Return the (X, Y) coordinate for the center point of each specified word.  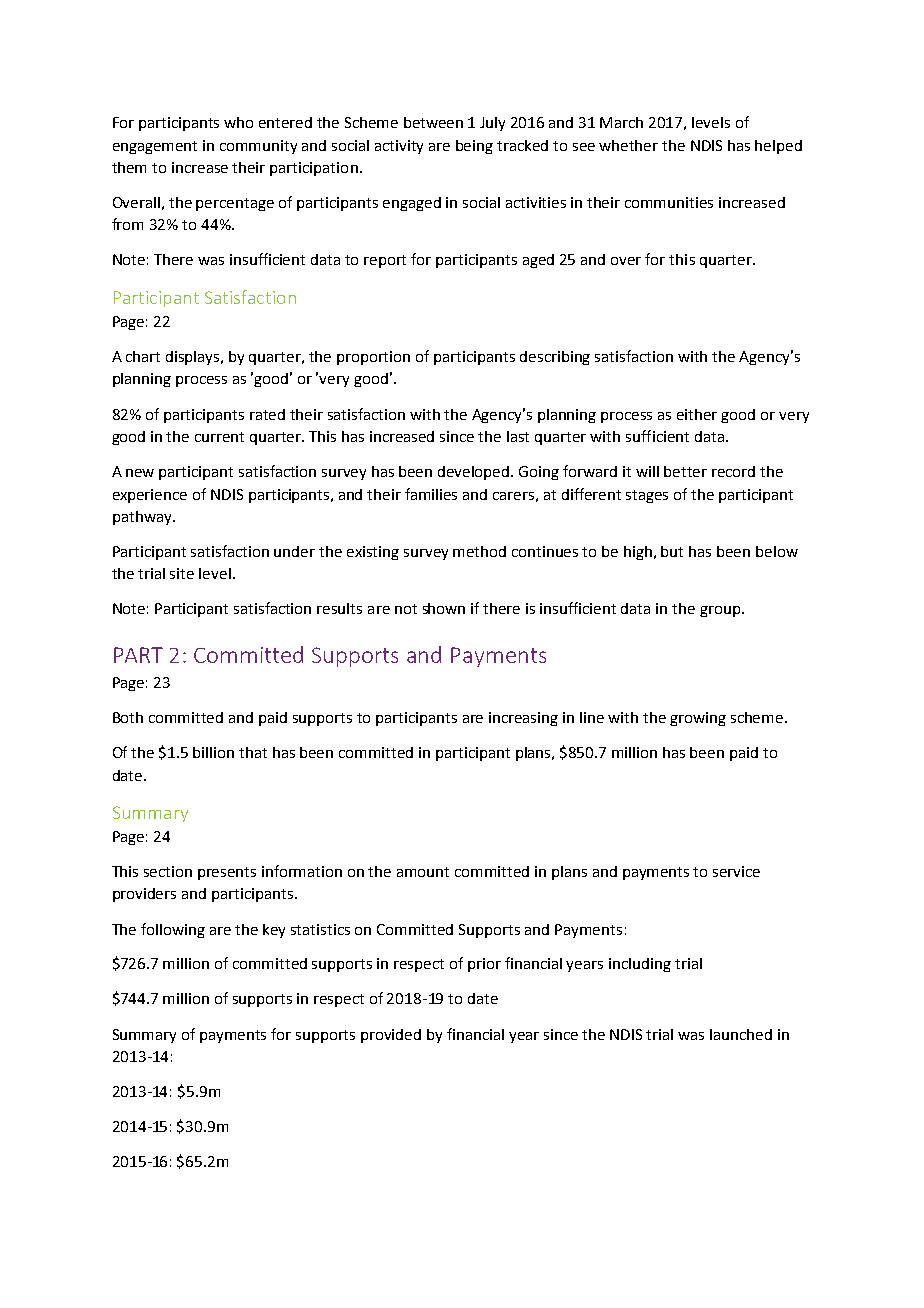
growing (698, 719)
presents (227, 873)
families (431, 494)
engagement (155, 147)
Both (128, 717)
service (736, 871)
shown (444, 608)
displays (194, 358)
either (697, 414)
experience (150, 496)
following (173, 930)
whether (628, 145)
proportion (373, 358)
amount (423, 872)
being (474, 147)
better (685, 471)
